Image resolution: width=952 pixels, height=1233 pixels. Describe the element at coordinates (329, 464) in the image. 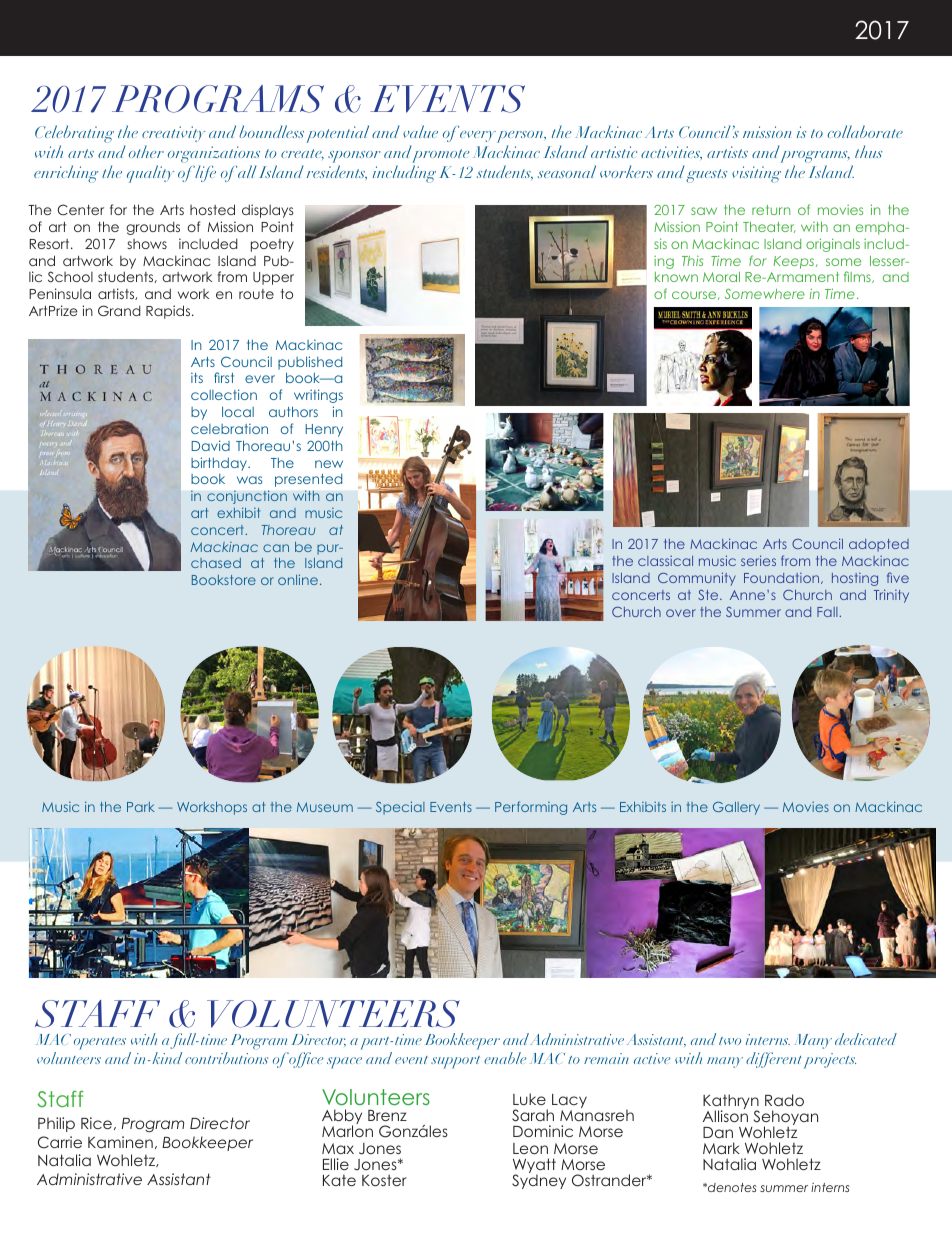

I see `new` at that location.
